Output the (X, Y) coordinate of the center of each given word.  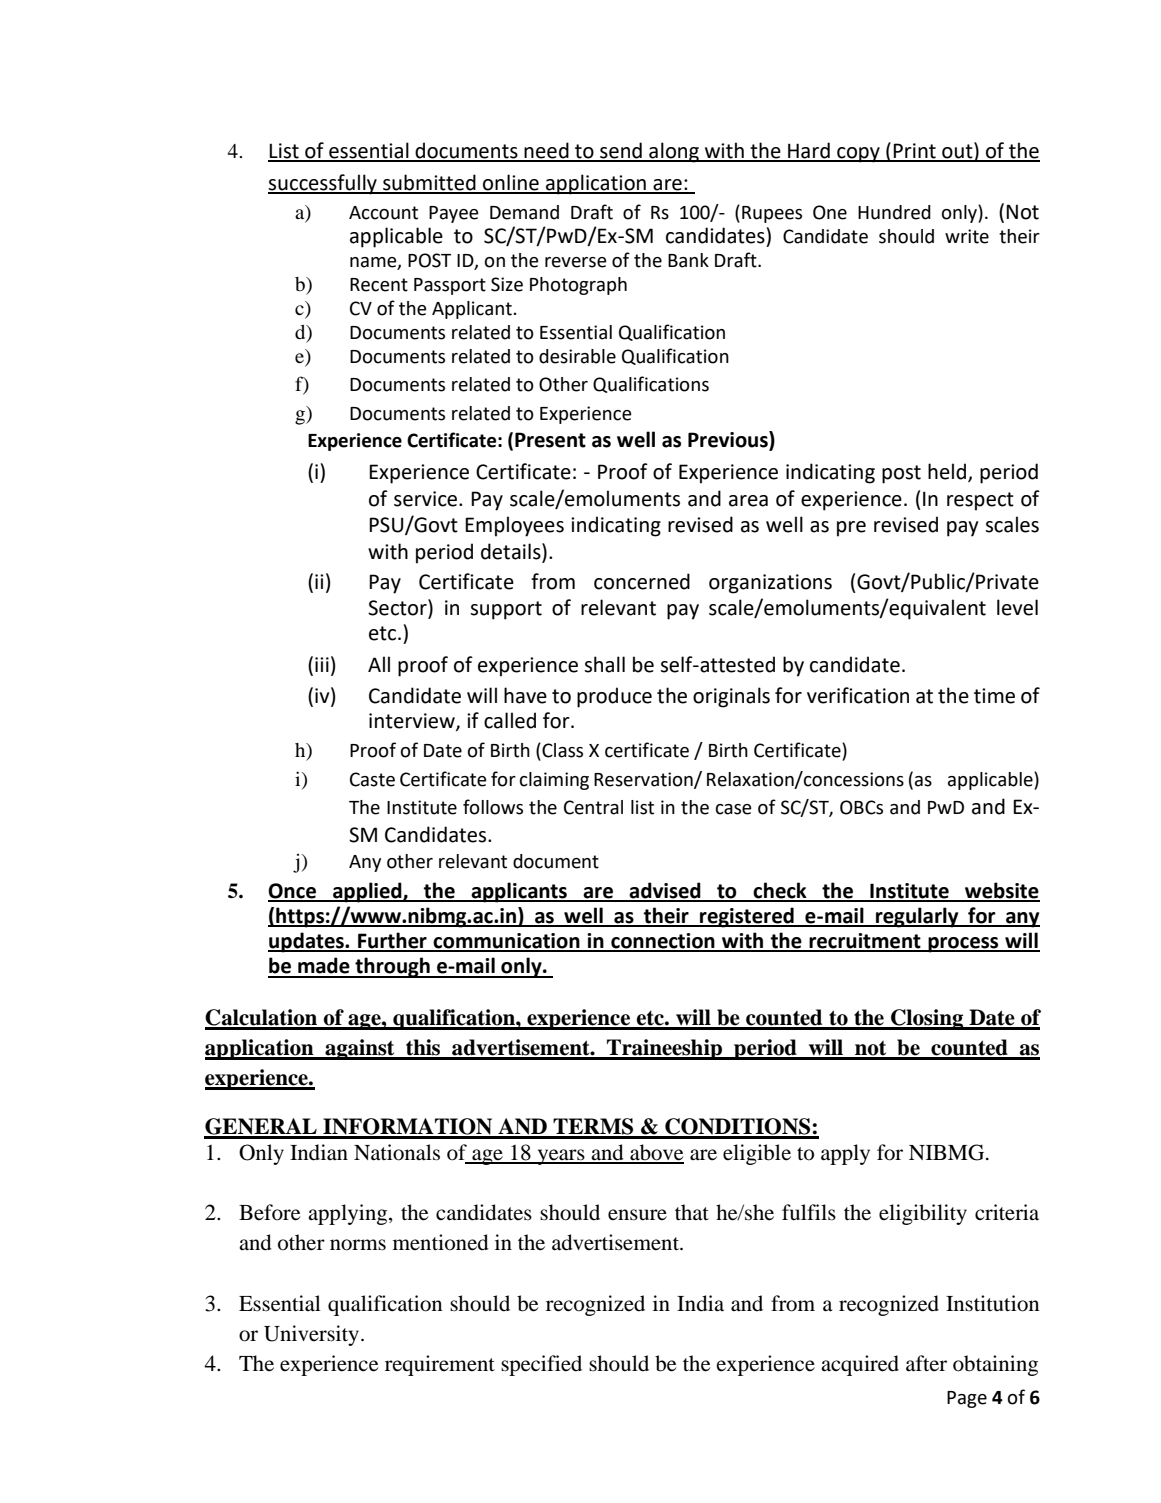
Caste (372, 779)
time (994, 696)
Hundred (894, 212)
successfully (323, 184)
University (313, 1335)
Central (593, 807)
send (621, 151)
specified (541, 1365)
